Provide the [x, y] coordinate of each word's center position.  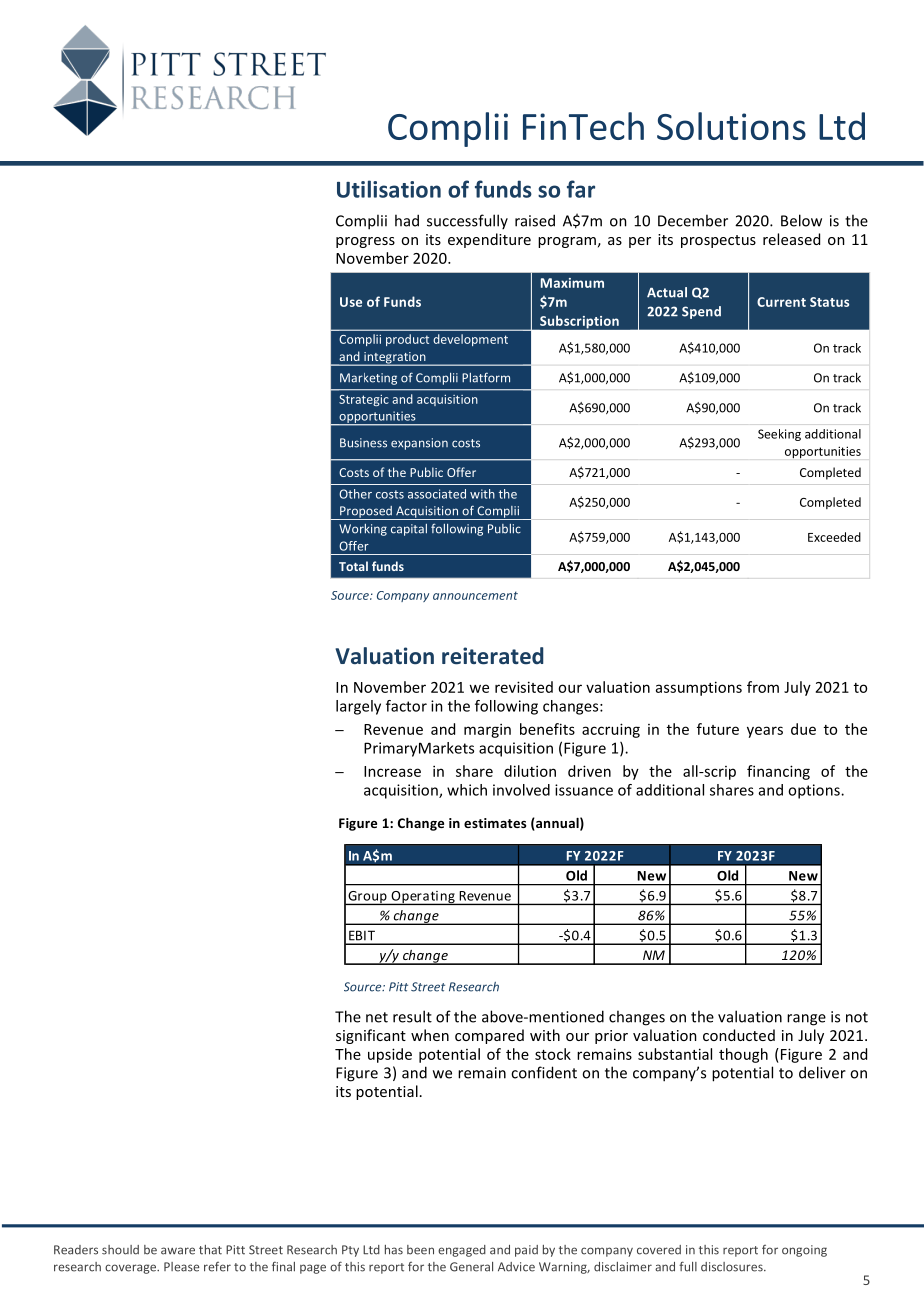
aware [178, 1251]
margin [487, 730]
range [806, 1020]
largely [358, 707]
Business [363, 443]
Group [367, 898]
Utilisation [389, 189]
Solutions [731, 126]
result [412, 1016]
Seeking [779, 435]
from [763, 687]
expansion [419, 444]
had [407, 220]
